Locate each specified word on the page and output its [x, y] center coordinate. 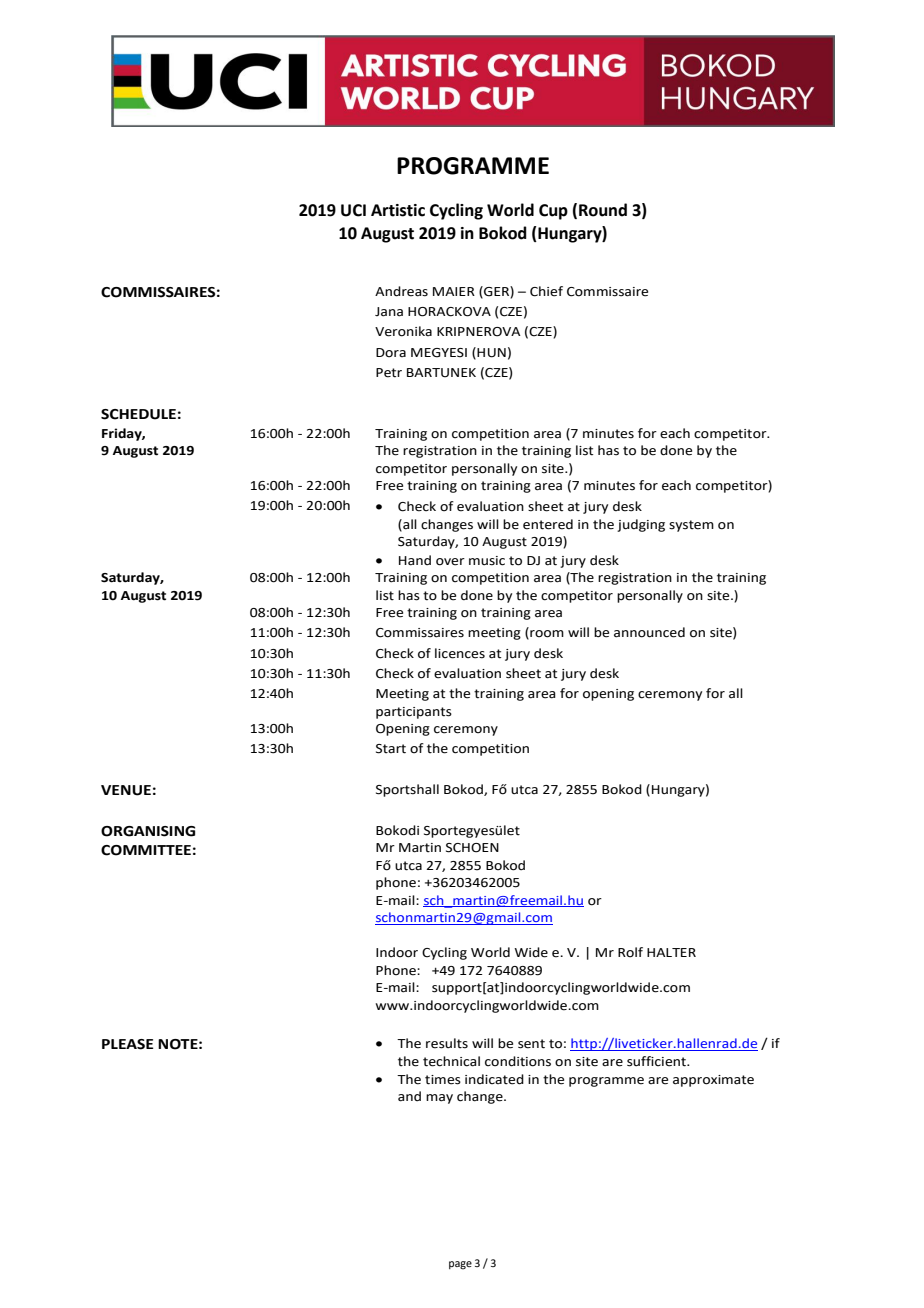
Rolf [630, 952]
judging [641, 525]
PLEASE [127, 1044]
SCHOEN [472, 848]
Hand [415, 560]
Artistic [398, 210]
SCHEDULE [138, 414]
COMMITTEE [146, 850]
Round [603, 210]
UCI [353, 210]
